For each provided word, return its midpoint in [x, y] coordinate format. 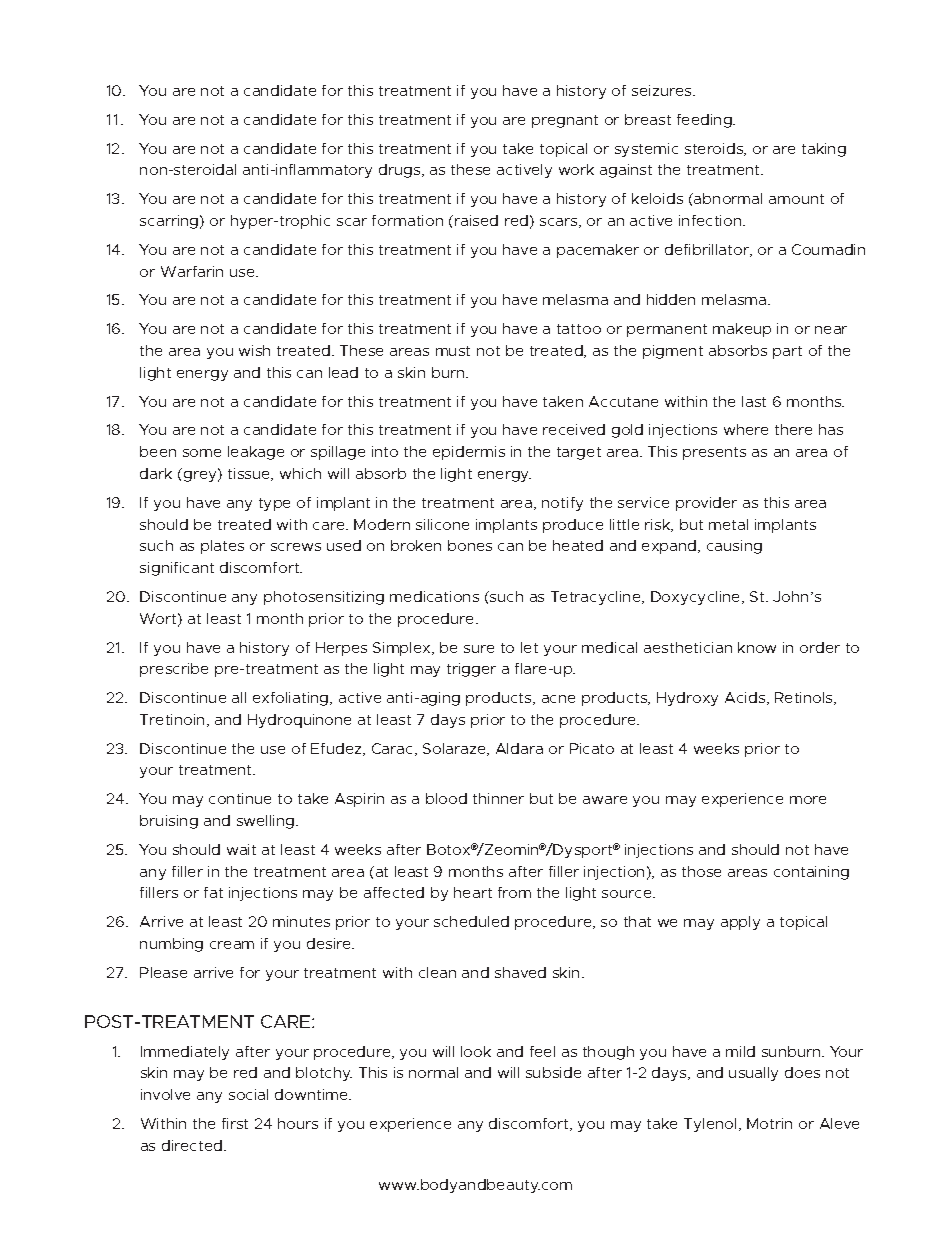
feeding [705, 121]
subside [553, 1072]
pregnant [565, 121]
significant [177, 569]
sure [479, 649]
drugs [401, 171]
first [235, 1123]
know [757, 647]
